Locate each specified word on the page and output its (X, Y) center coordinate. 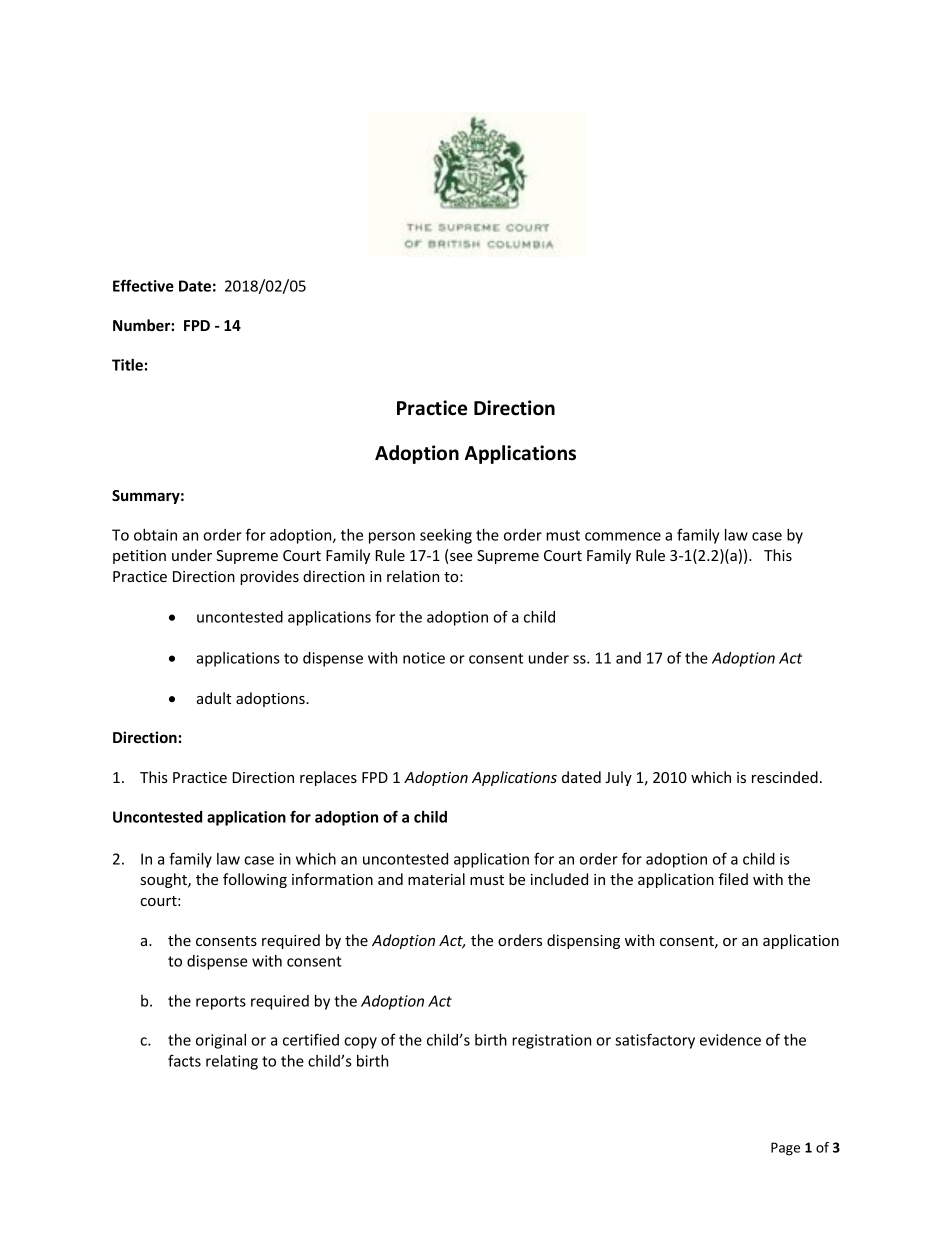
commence (623, 536)
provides (269, 577)
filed (733, 879)
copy (360, 1043)
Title (127, 365)
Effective (143, 285)
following (255, 880)
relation (413, 576)
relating (232, 1062)
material (436, 879)
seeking (446, 536)
